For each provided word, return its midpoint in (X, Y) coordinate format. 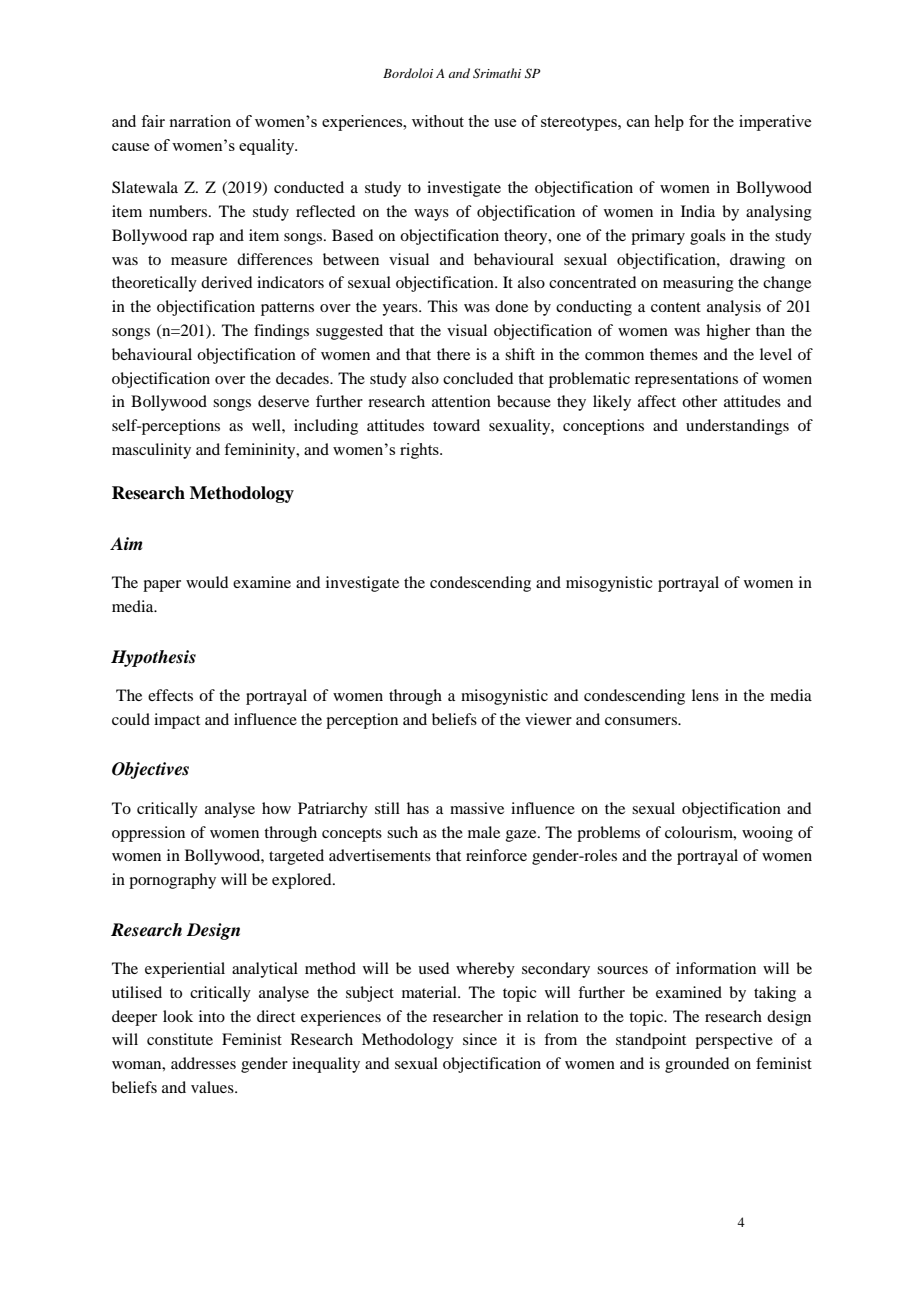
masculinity (151, 451)
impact (177, 721)
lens (705, 695)
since (480, 1039)
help (669, 123)
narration (200, 121)
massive (477, 808)
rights (420, 451)
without (438, 121)
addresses (203, 1063)
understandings (737, 427)
